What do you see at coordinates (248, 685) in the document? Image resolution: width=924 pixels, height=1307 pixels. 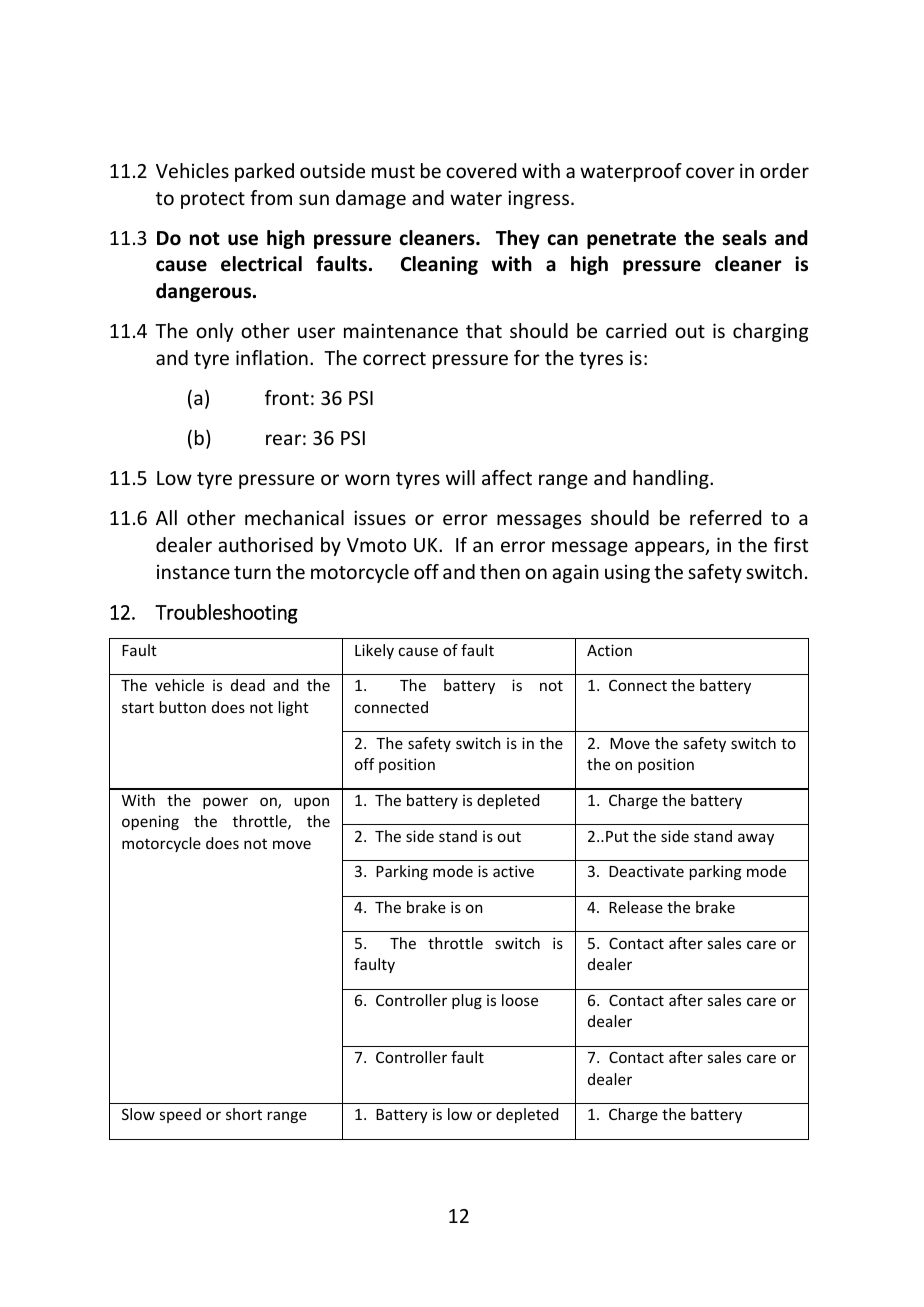 I see `dead` at bounding box center [248, 685].
